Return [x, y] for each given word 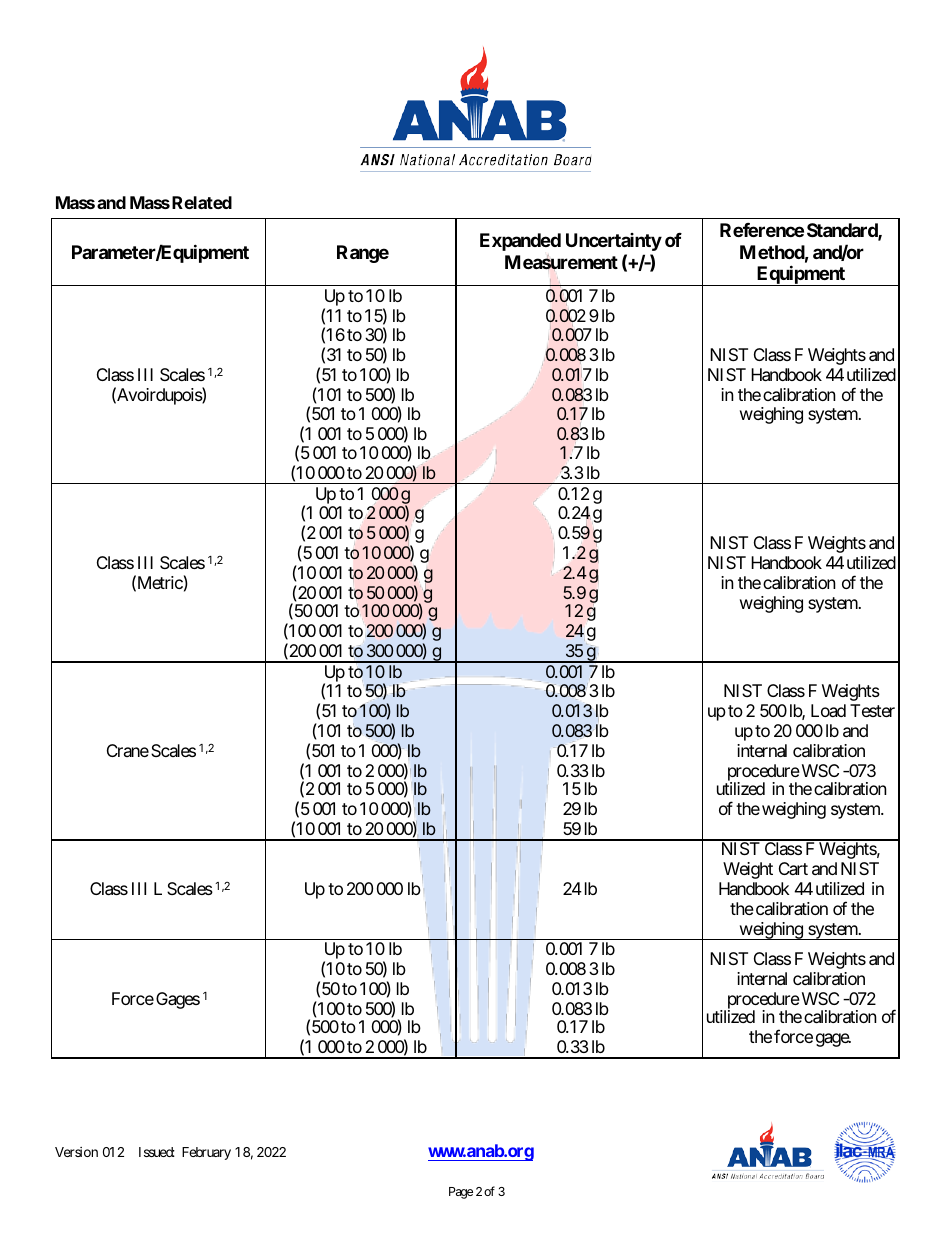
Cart [793, 868]
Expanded [520, 242]
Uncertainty [614, 242]
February [206, 1153]
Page [461, 1193]
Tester [872, 710]
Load [828, 710]
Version [76, 1152]
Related [202, 202]
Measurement [561, 263]
